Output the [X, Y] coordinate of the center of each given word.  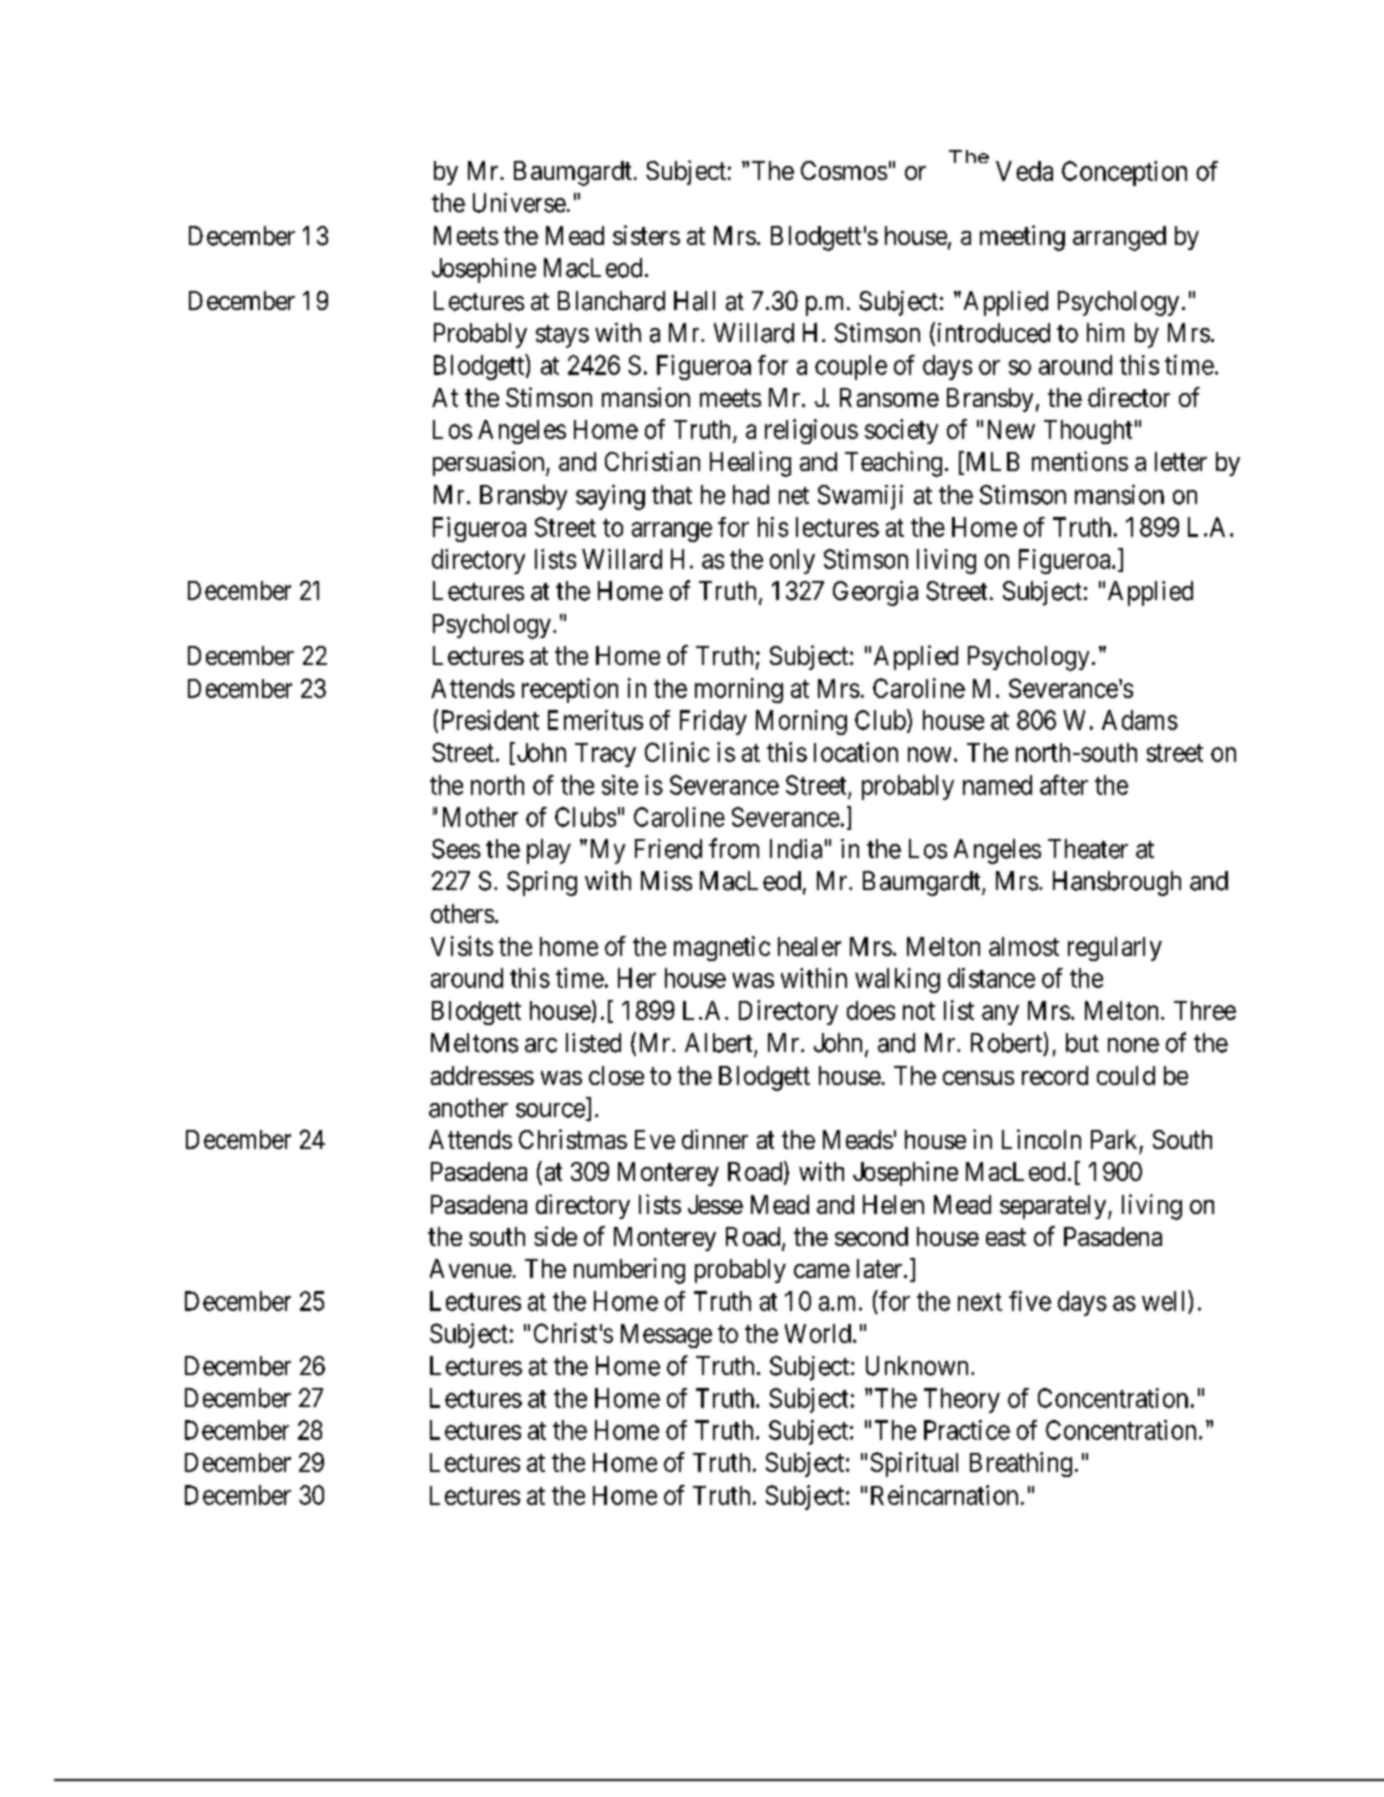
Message [666, 1336]
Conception [1124, 173]
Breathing [1021, 1464]
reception [570, 690]
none [1133, 1045]
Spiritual [914, 1464]
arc [541, 1045]
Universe [519, 203]
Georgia [875, 593]
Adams [1140, 720]
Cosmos [844, 170]
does [871, 1010]
